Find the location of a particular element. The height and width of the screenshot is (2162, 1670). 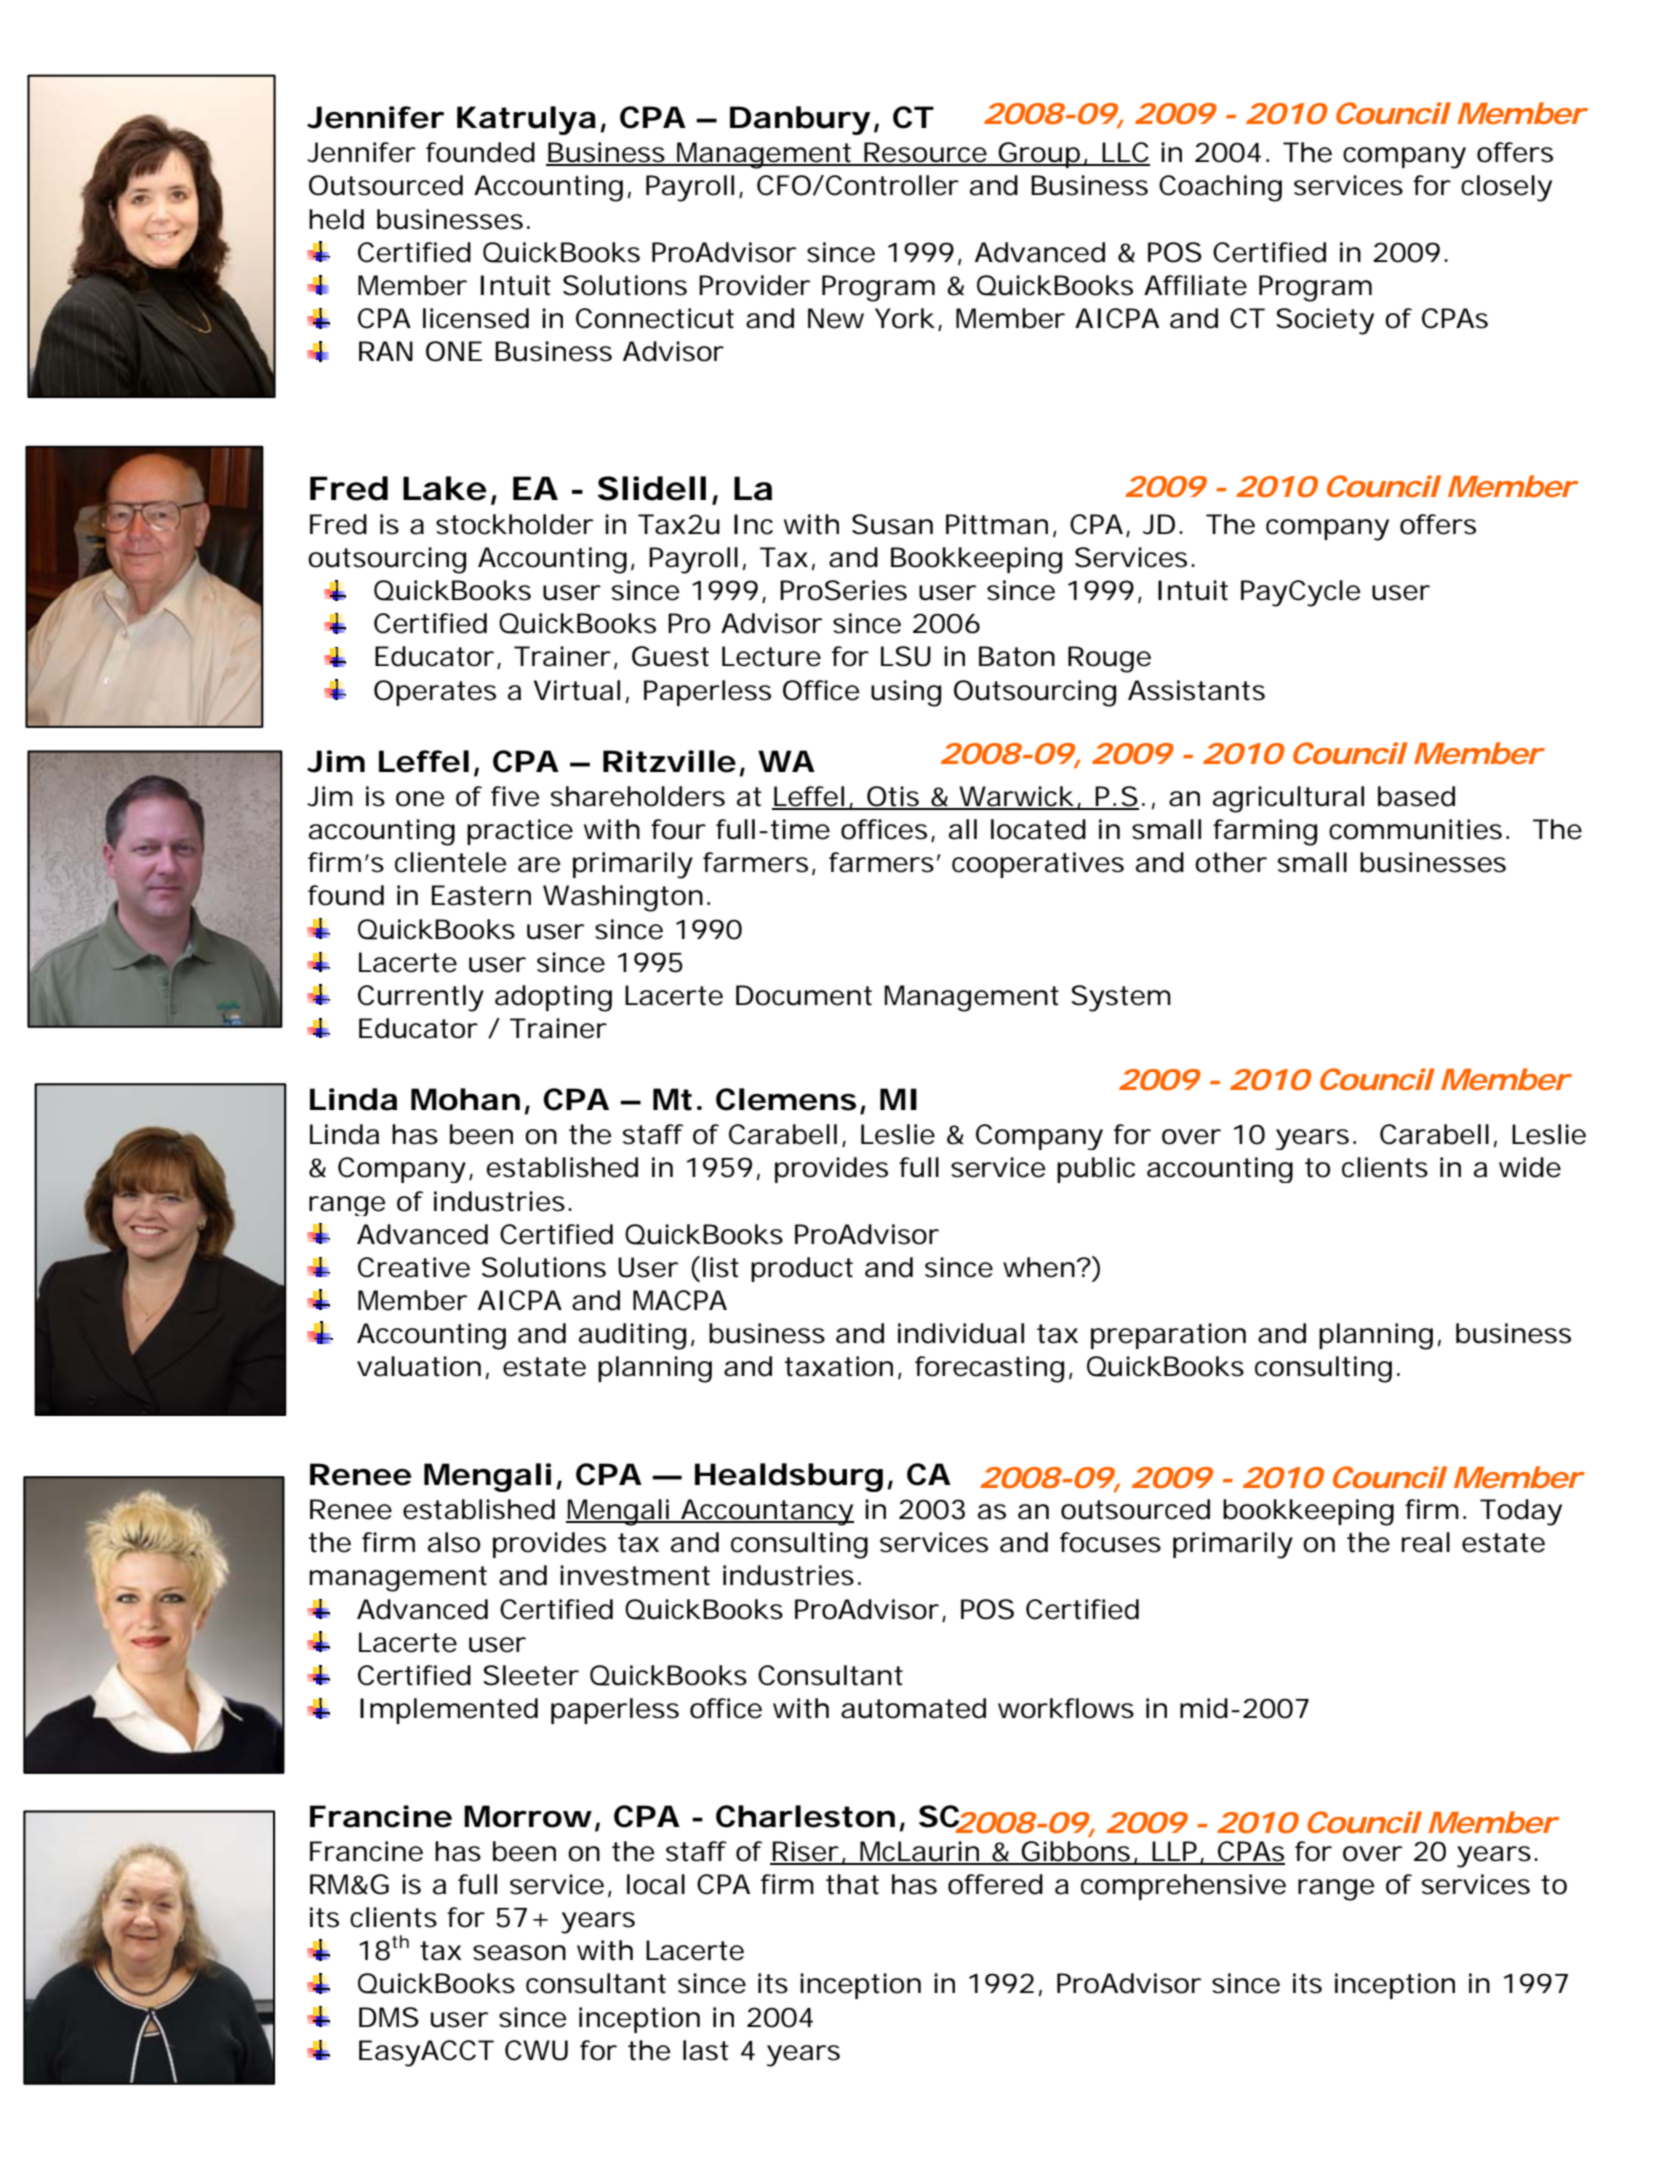

real is located at coordinates (1426, 1542).
